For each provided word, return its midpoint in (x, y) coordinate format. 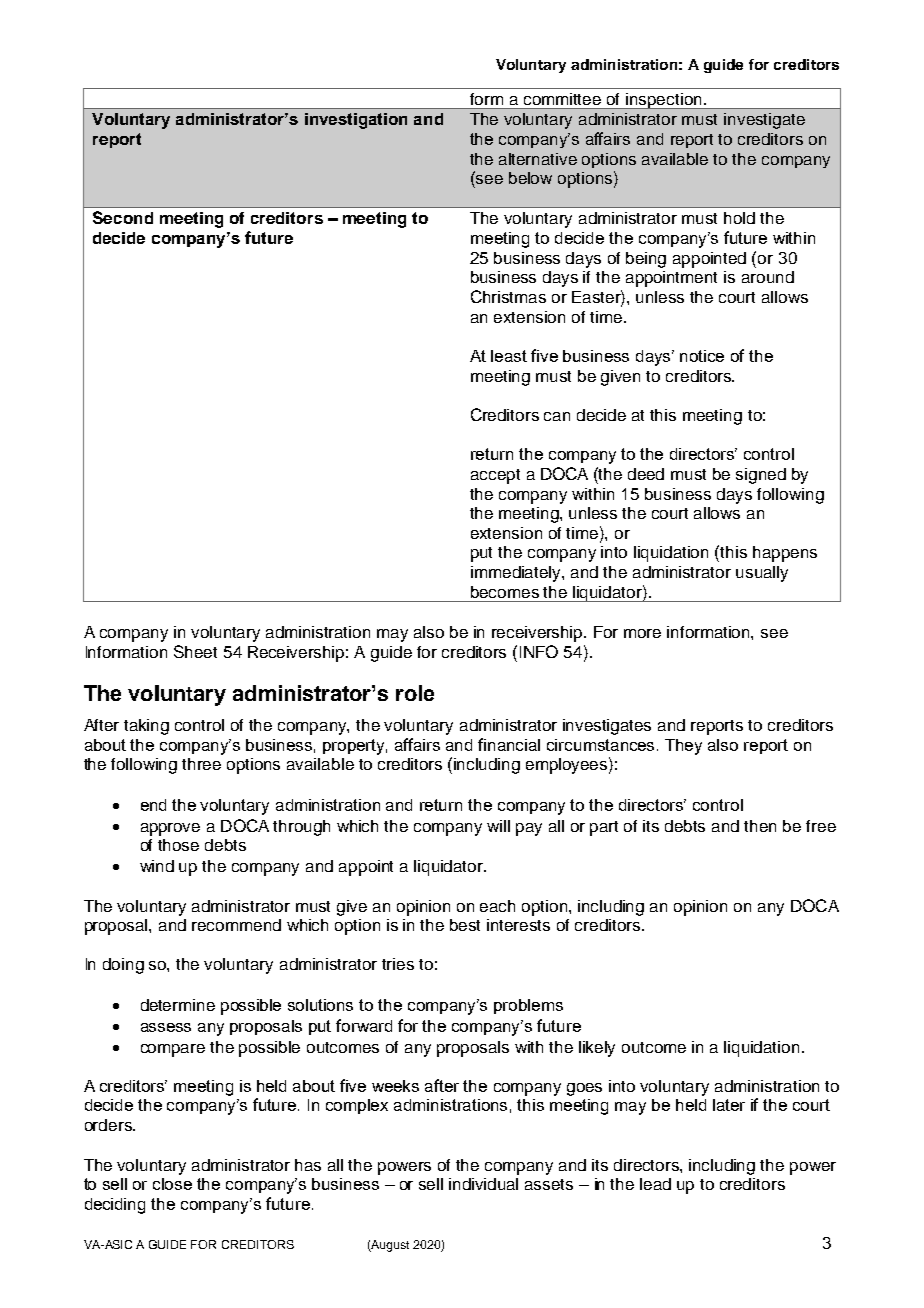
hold (739, 218)
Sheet (195, 651)
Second (123, 217)
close (172, 1184)
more (642, 633)
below (530, 178)
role (415, 693)
